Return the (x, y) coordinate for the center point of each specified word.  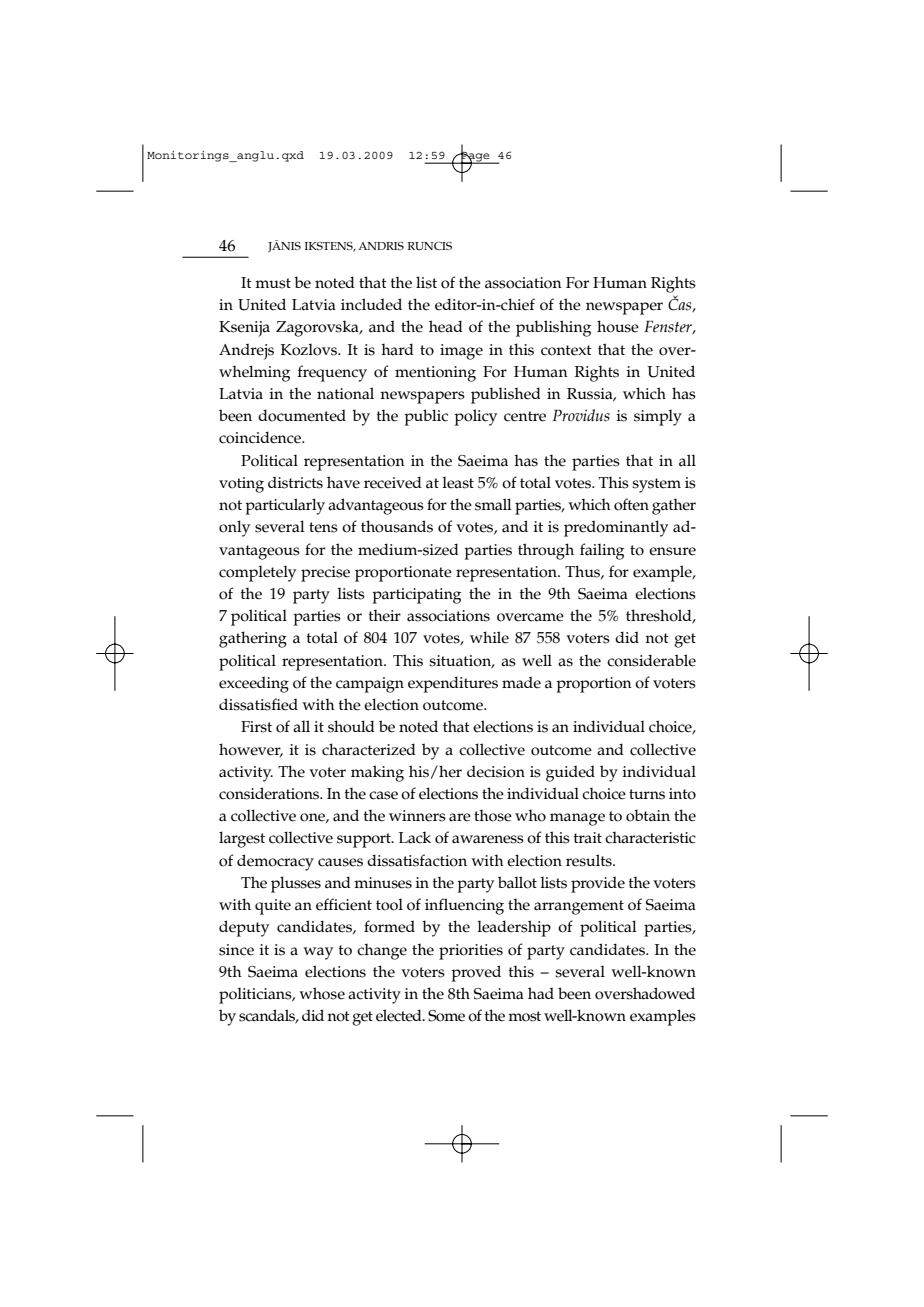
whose (322, 993)
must (273, 283)
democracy (275, 862)
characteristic (650, 837)
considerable (651, 660)
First (256, 727)
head (446, 326)
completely (257, 573)
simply (658, 417)
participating (416, 596)
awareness (488, 839)
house (618, 326)
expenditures (453, 684)
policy (475, 417)
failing (602, 551)
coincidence (261, 437)
